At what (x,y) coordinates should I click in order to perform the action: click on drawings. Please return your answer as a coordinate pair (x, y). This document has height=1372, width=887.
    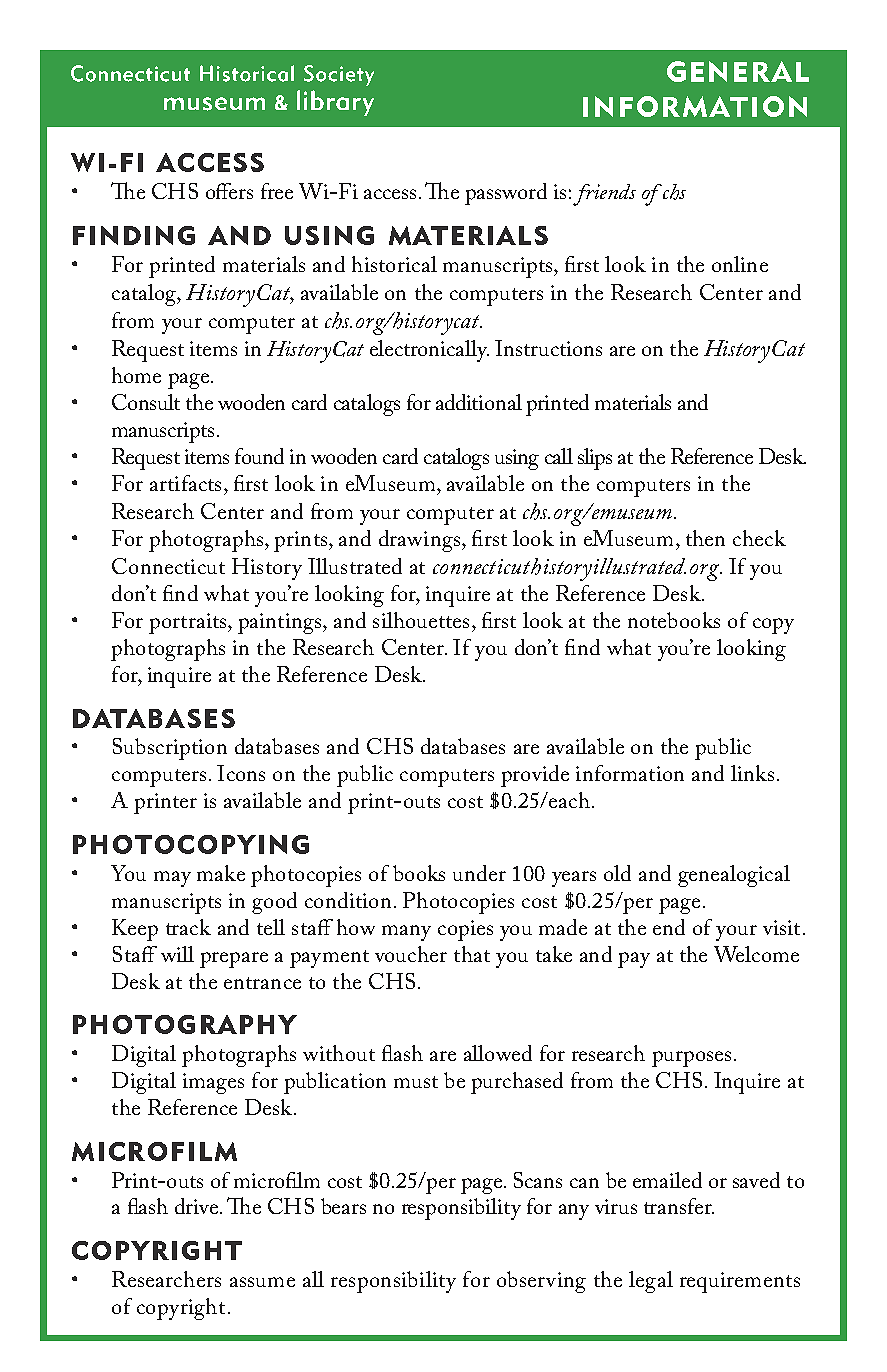
    Looking at the image, I should click on (419, 541).
